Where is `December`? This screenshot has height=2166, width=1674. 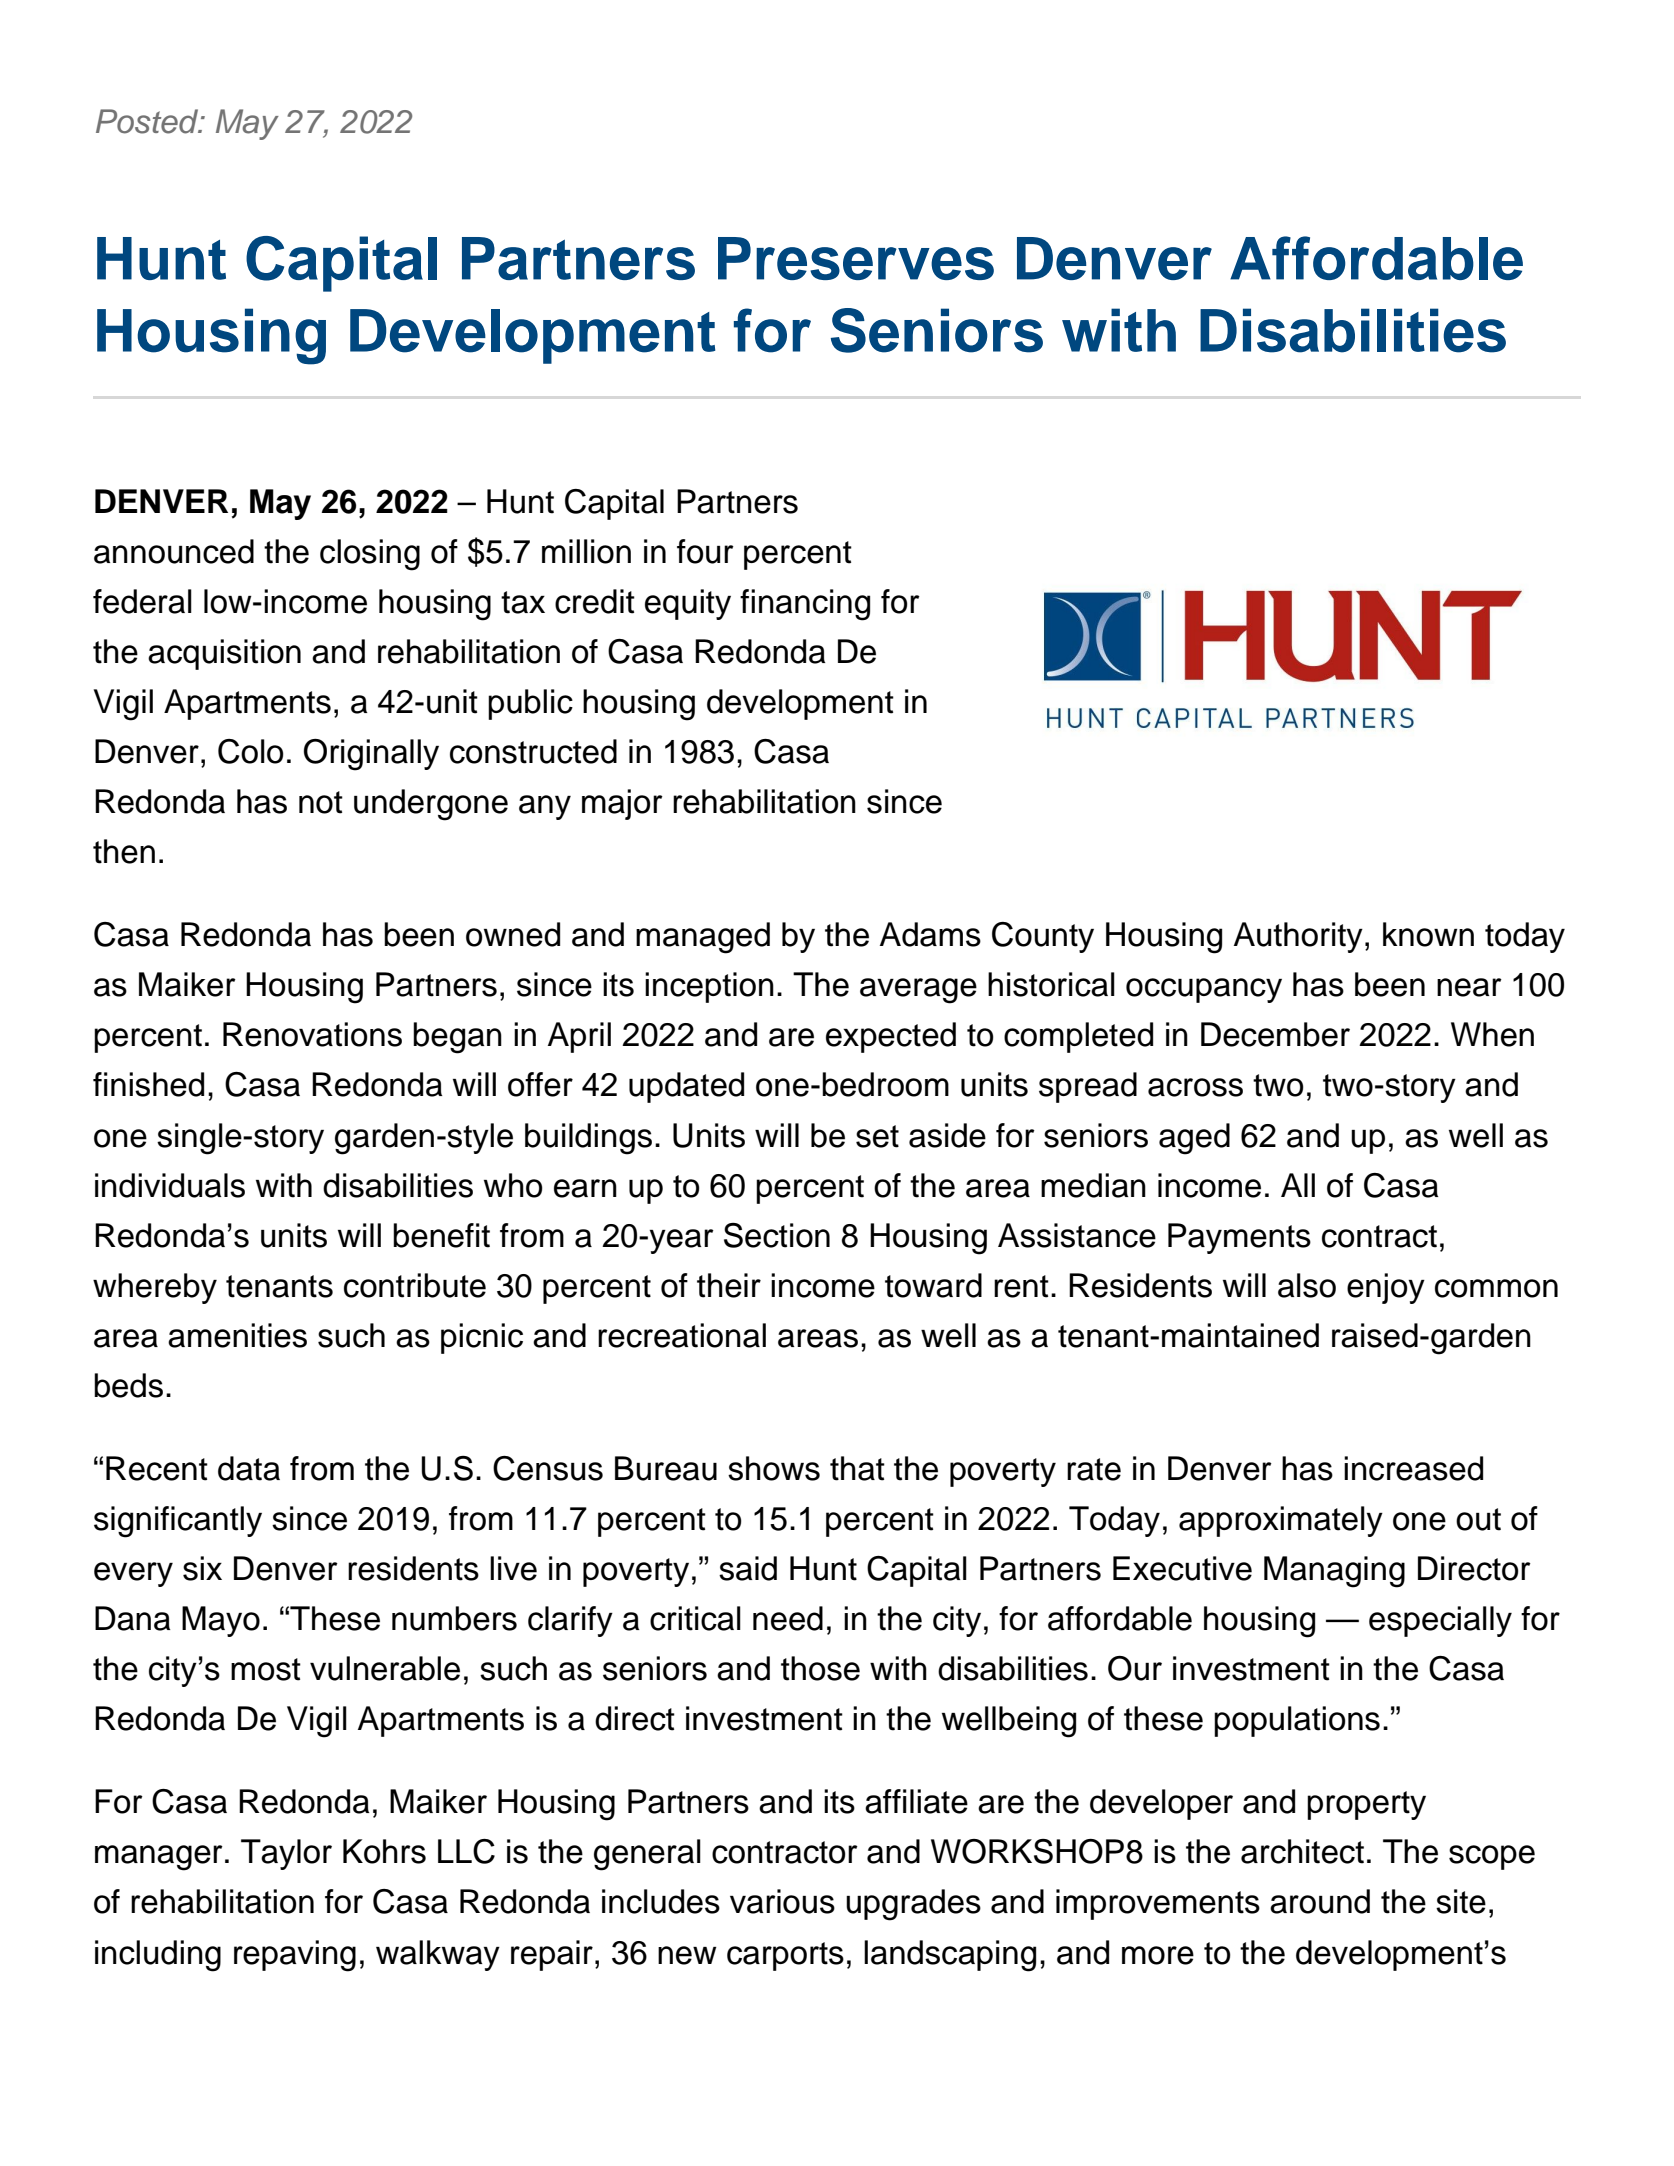 December is located at coordinates (1275, 1034).
